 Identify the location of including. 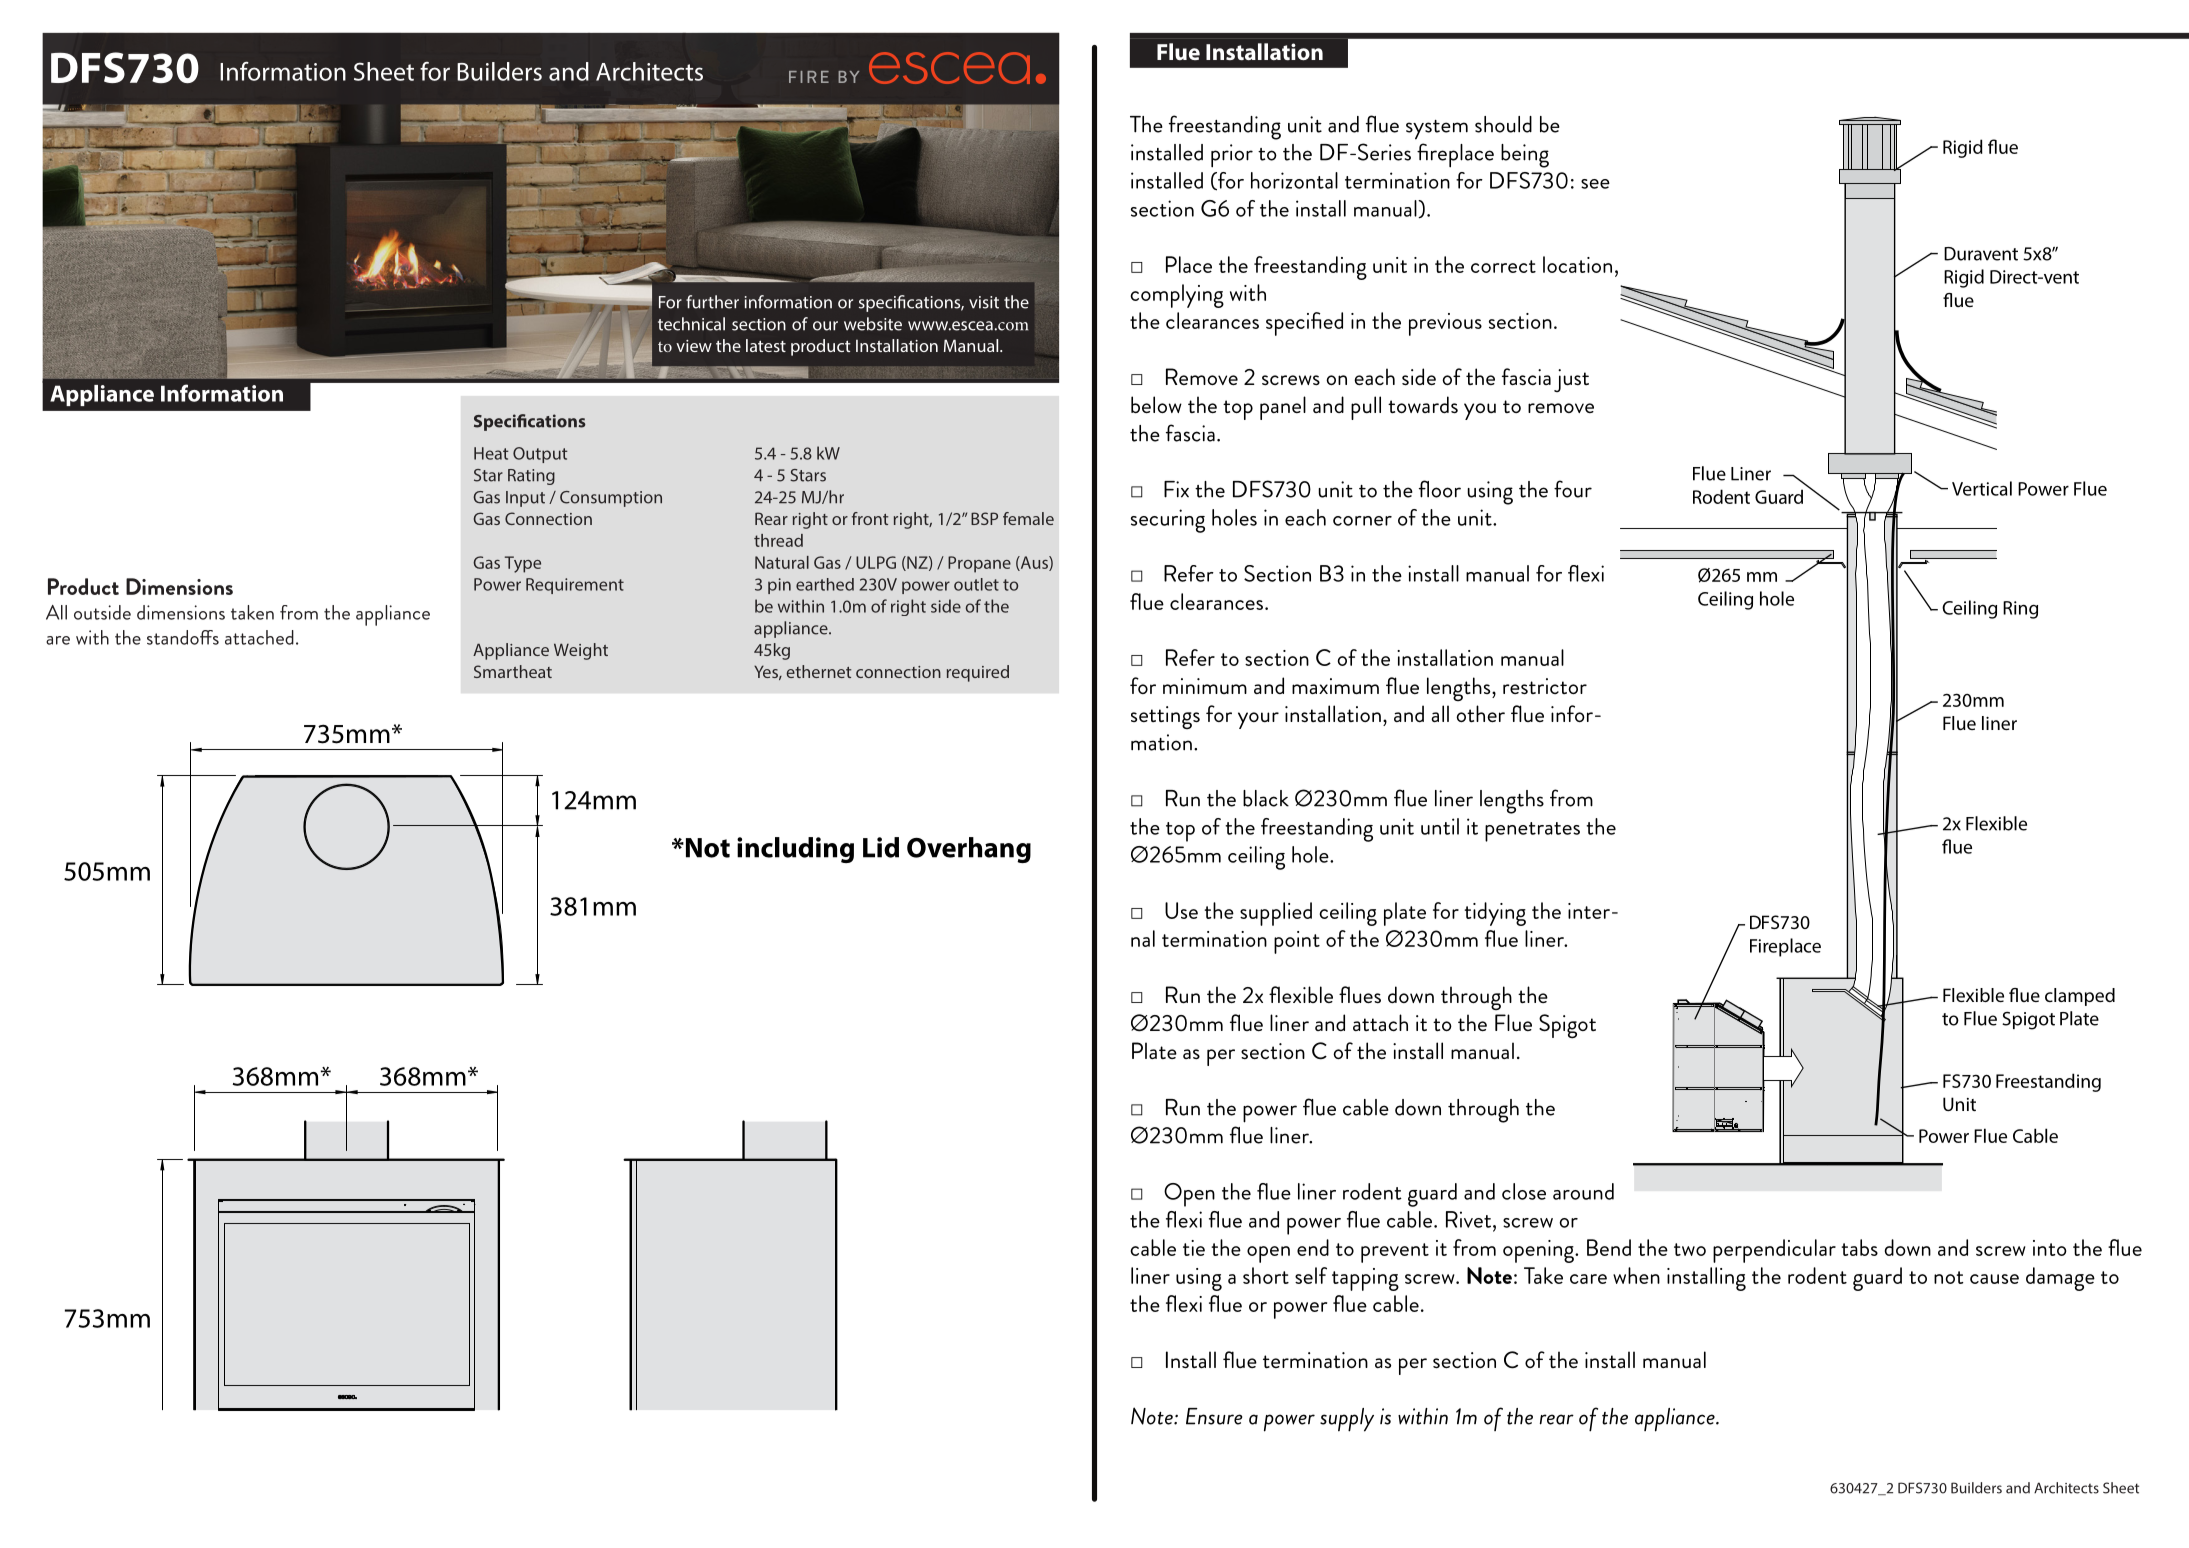
(795, 850).
